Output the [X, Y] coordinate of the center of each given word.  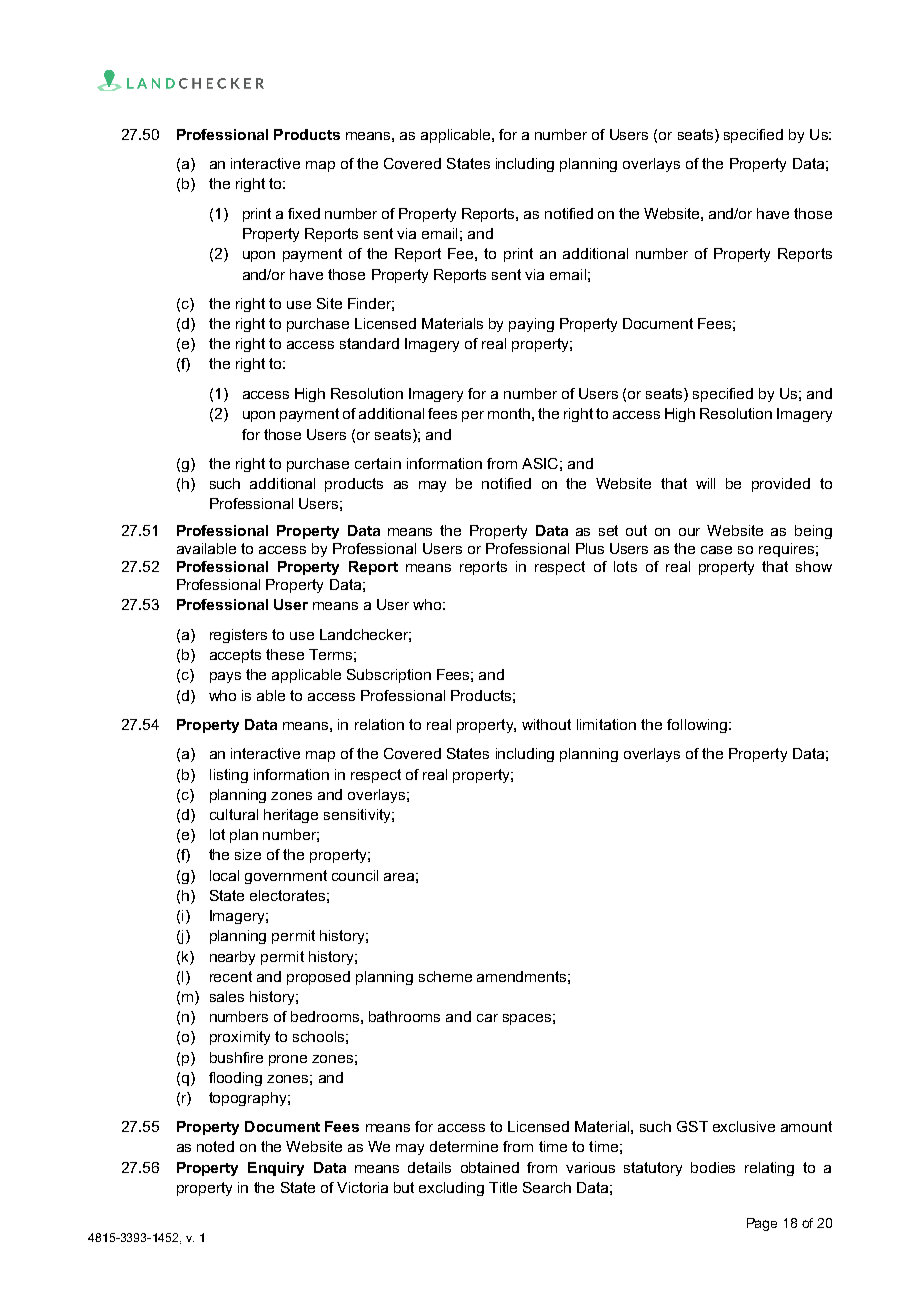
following [697, 726]
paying [531, 325]
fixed [304, 213]
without [546, 724]
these [285, 654]
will [705, 483]
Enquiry [276, 1169]
